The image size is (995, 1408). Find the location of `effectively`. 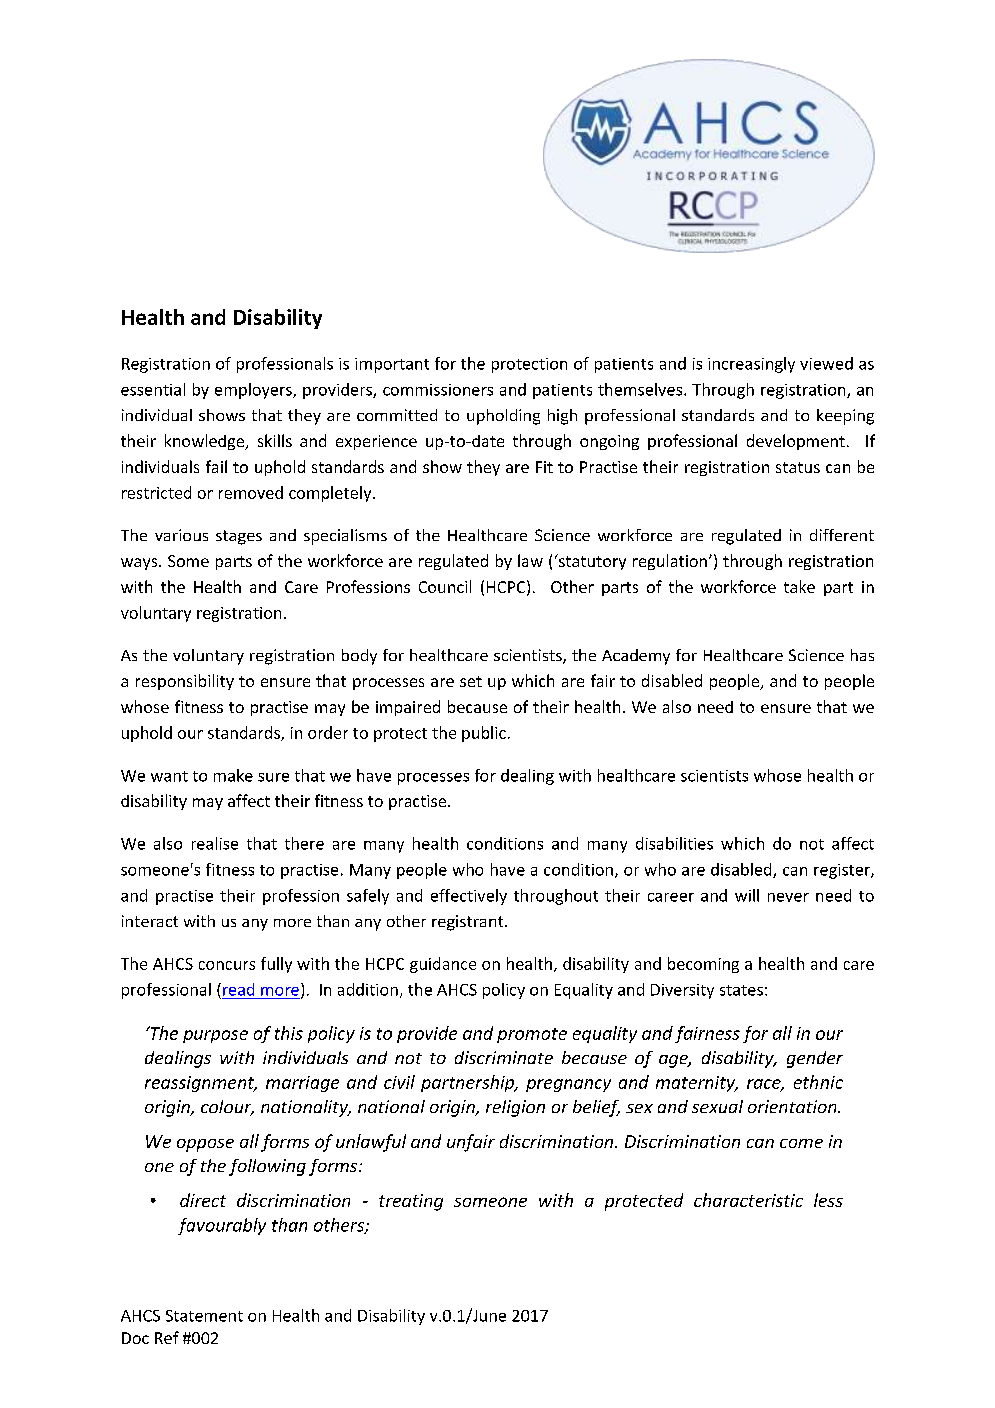

effectively is located at coordinates (469, 897).
